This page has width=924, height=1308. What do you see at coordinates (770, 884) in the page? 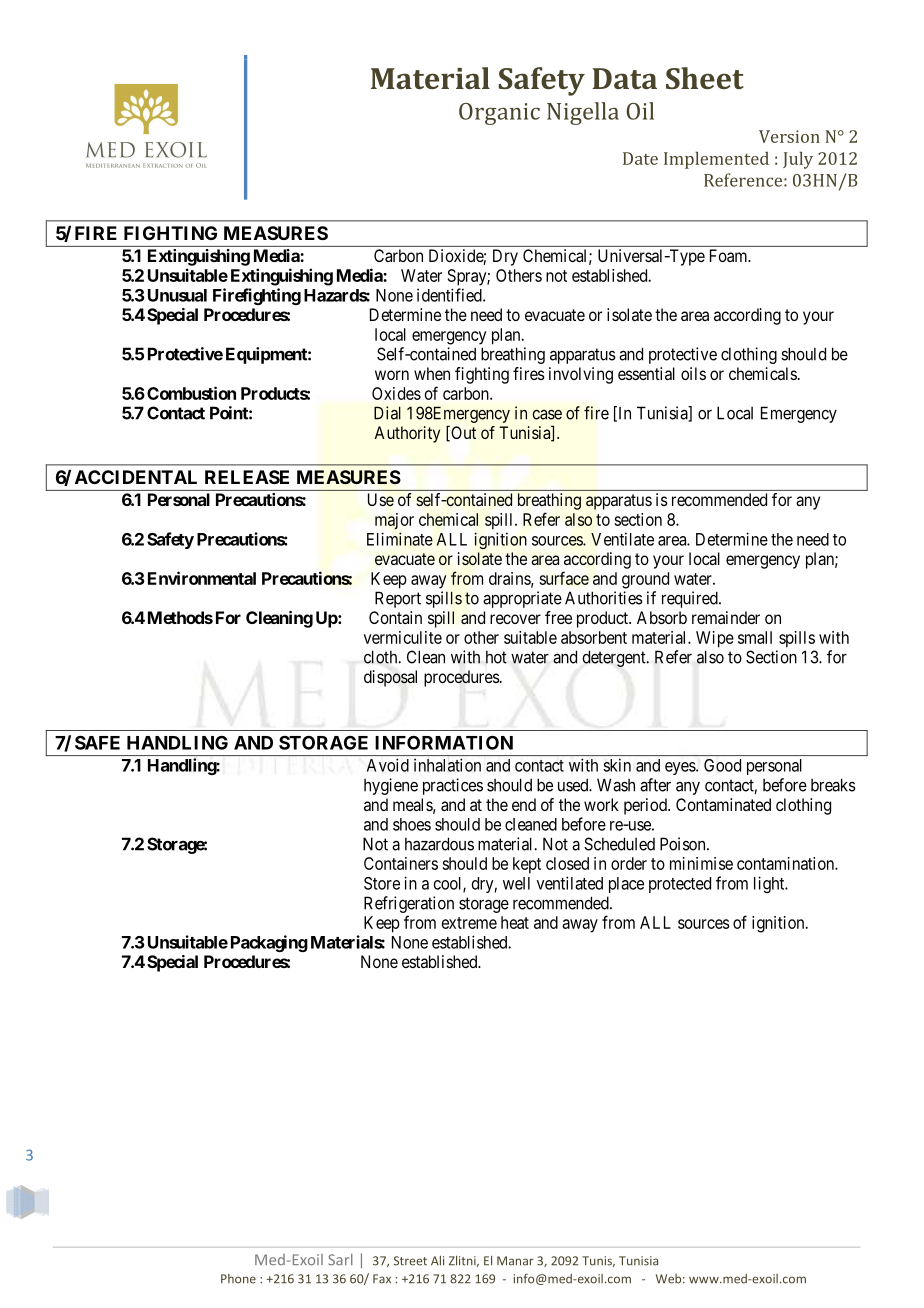
I see `light` at bounding box center [770, 884].
